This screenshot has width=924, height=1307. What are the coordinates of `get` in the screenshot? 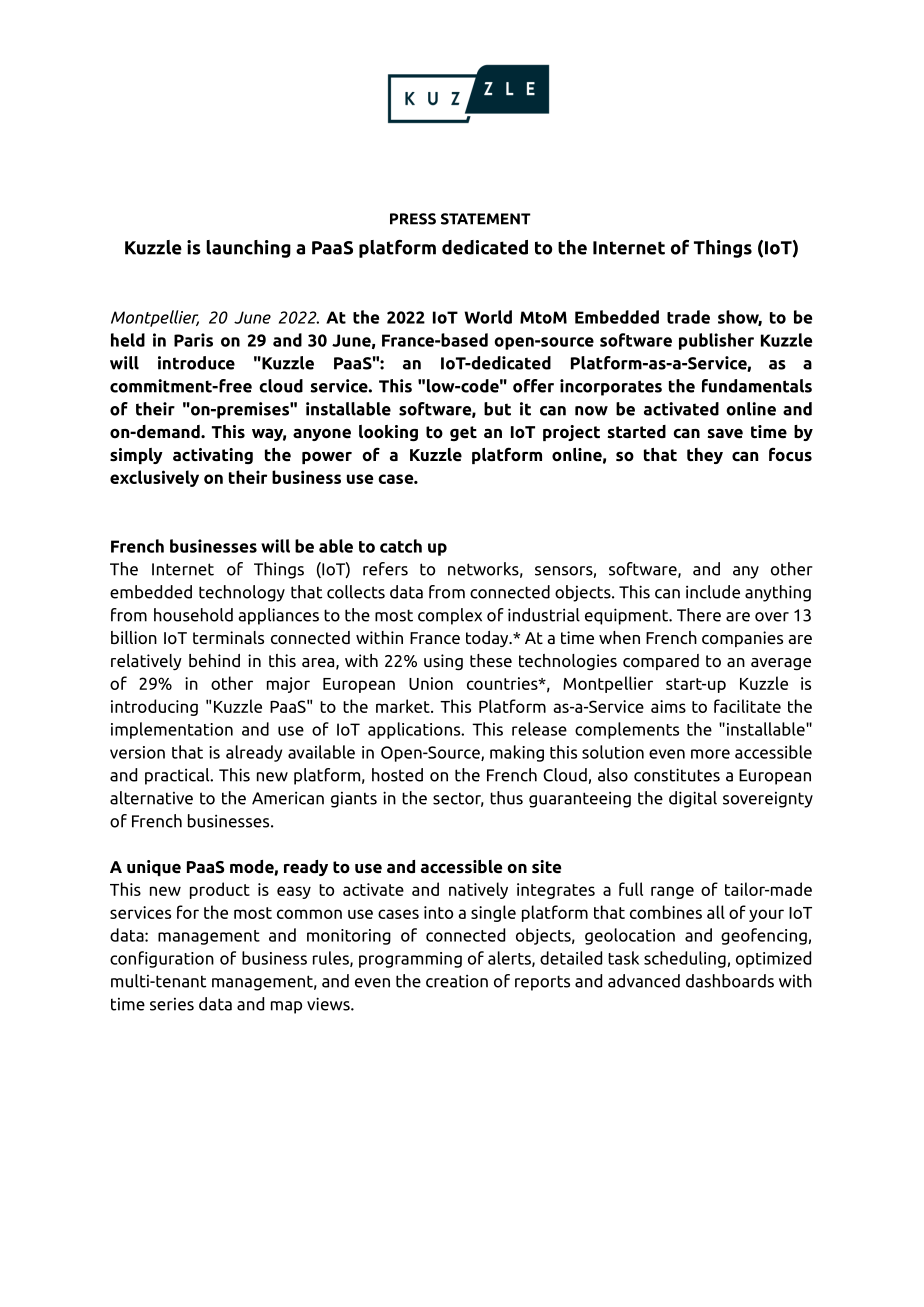 It's located at (463, 433).
